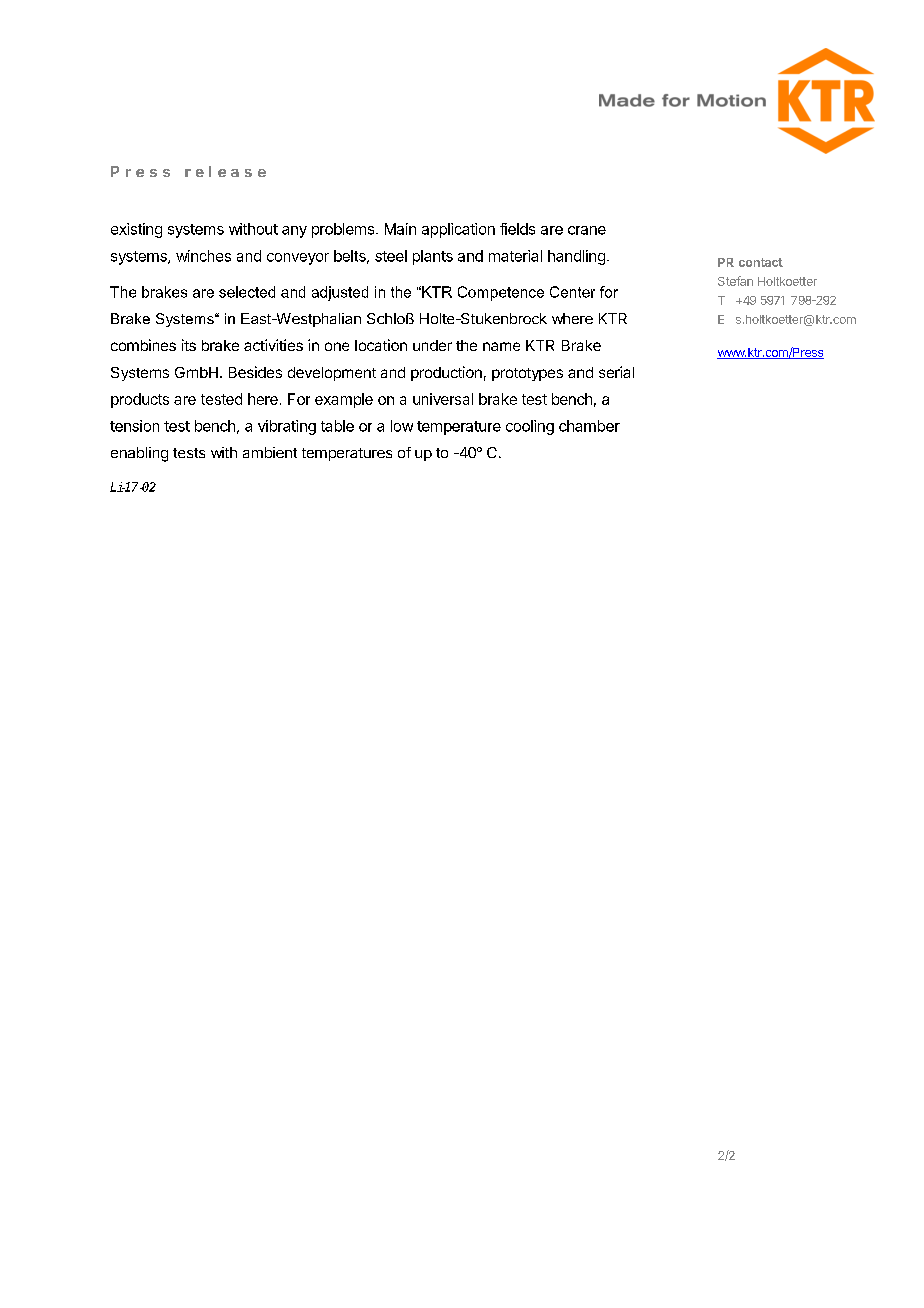 The image size is (924, 1308). Describe the element at coordinates (432, 345) in the document. I see `under` at that location.
